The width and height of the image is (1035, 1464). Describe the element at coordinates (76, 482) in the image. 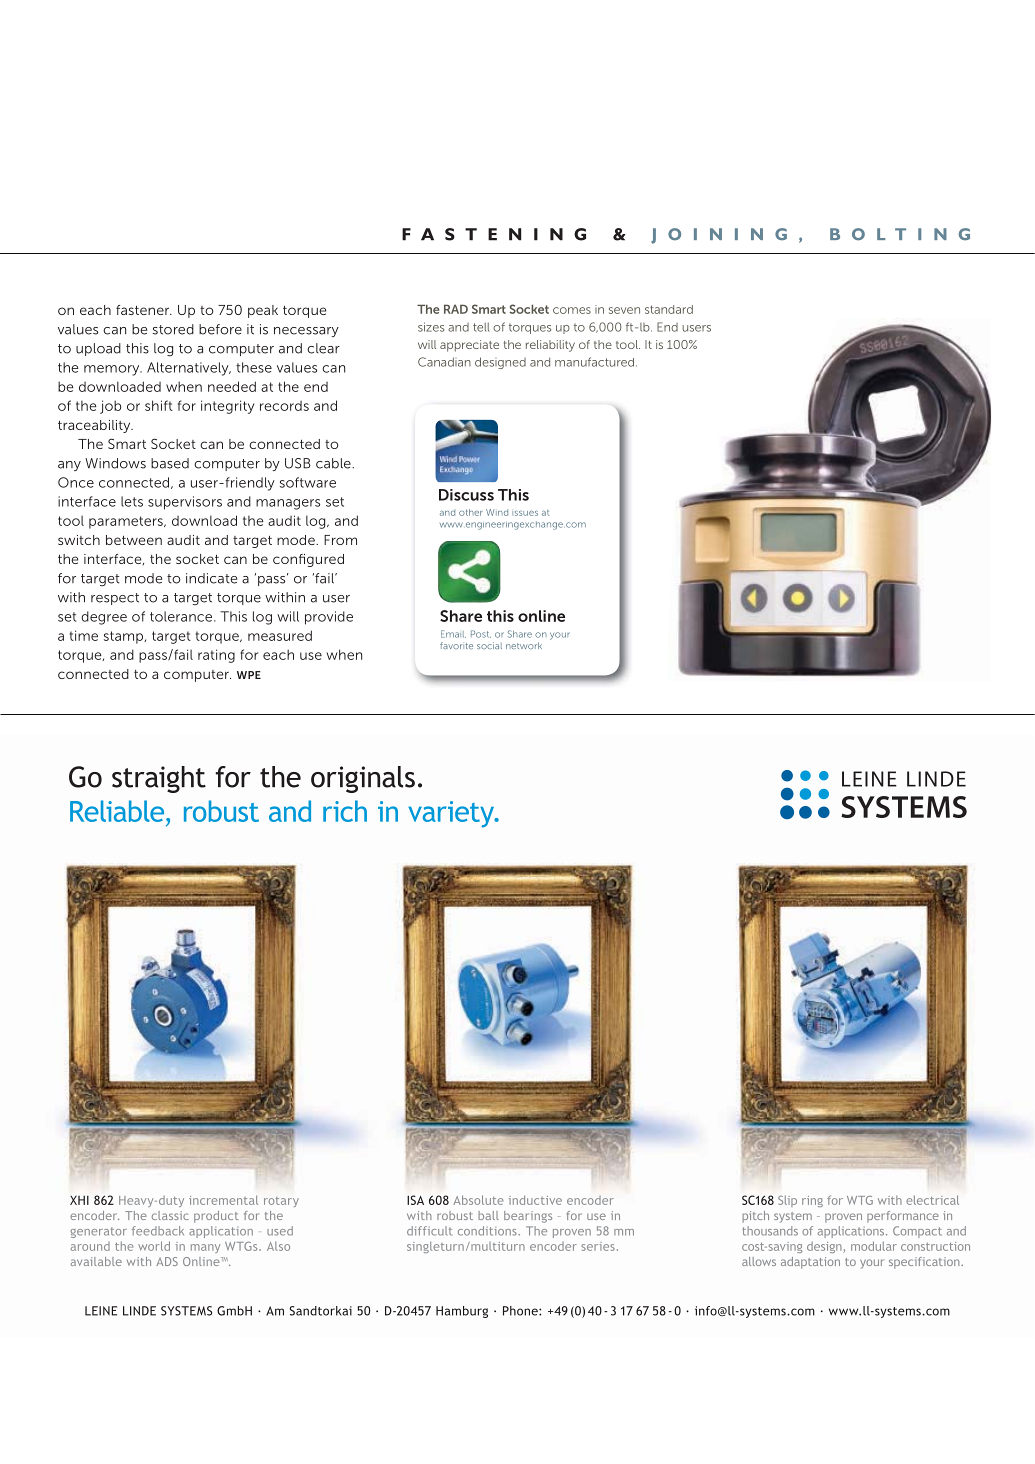

I see `Once` at that location.
